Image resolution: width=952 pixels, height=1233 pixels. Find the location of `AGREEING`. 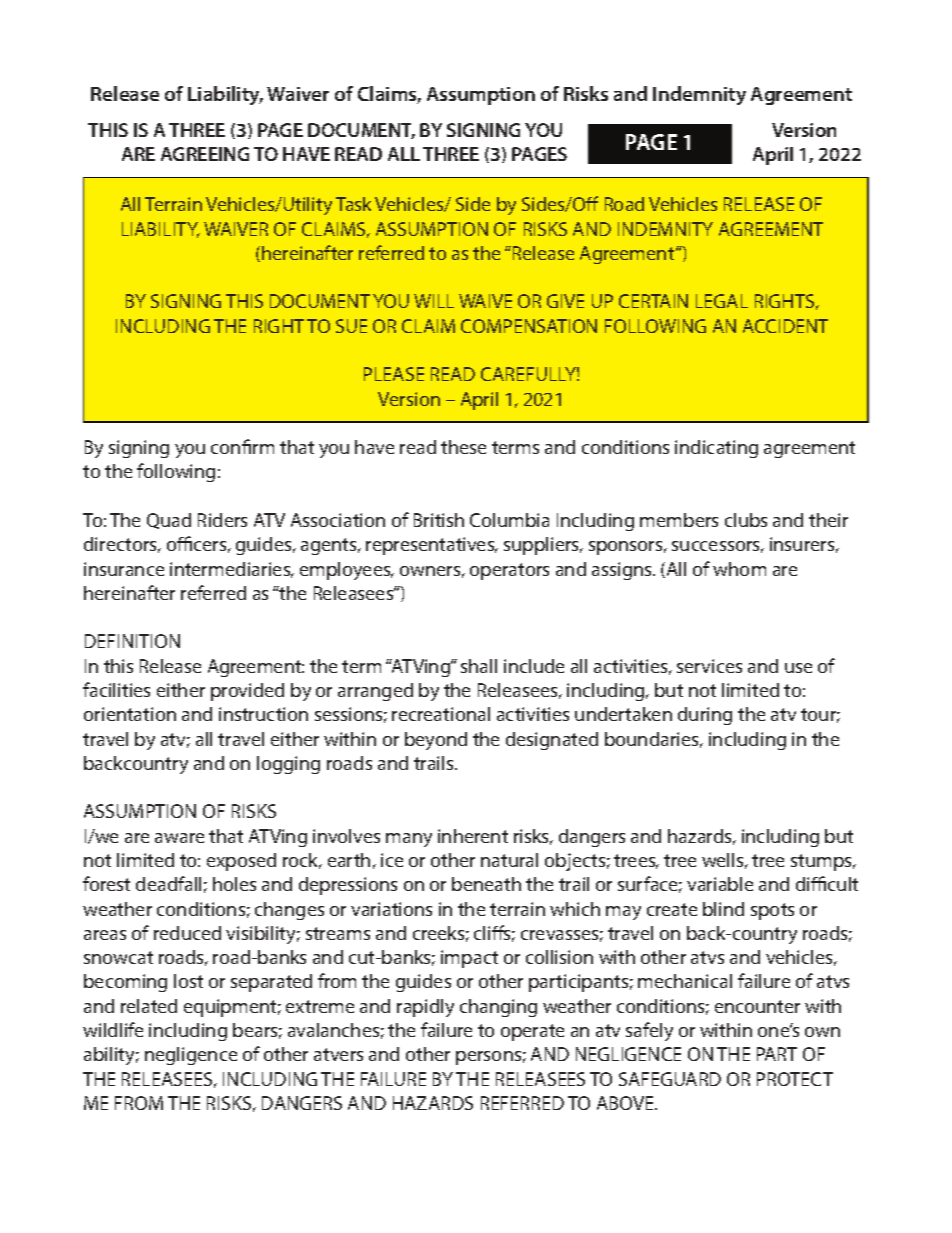

AGREEING is located at coordinates (205, 154).
